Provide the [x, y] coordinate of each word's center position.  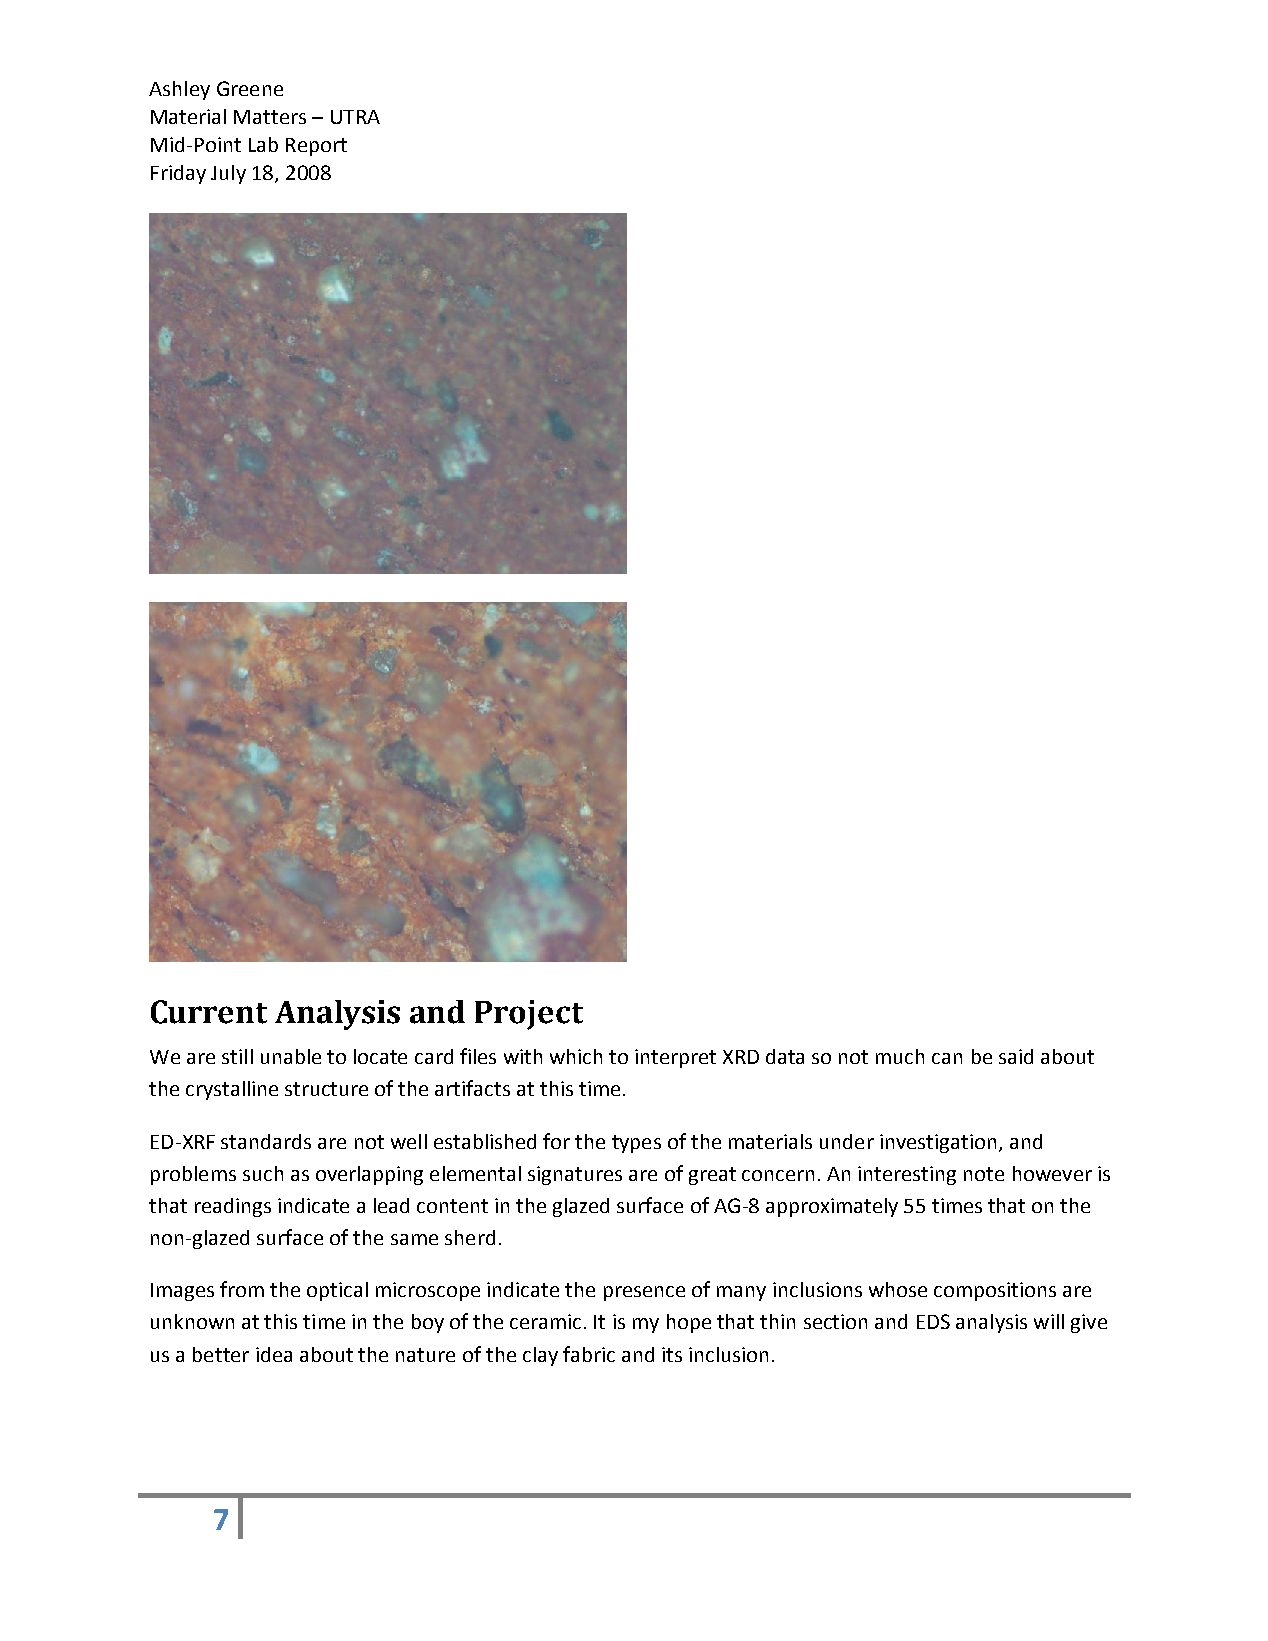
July [228, 174]
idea [274, 1354]
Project [529, 1015]
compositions [995, 1291]
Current [209, 1012]
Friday [178, 174]
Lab [263, 144]
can [947, 1058]
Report [316, 147]
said [1016, 1056]
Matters [270, 117]
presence [644, 1293]
